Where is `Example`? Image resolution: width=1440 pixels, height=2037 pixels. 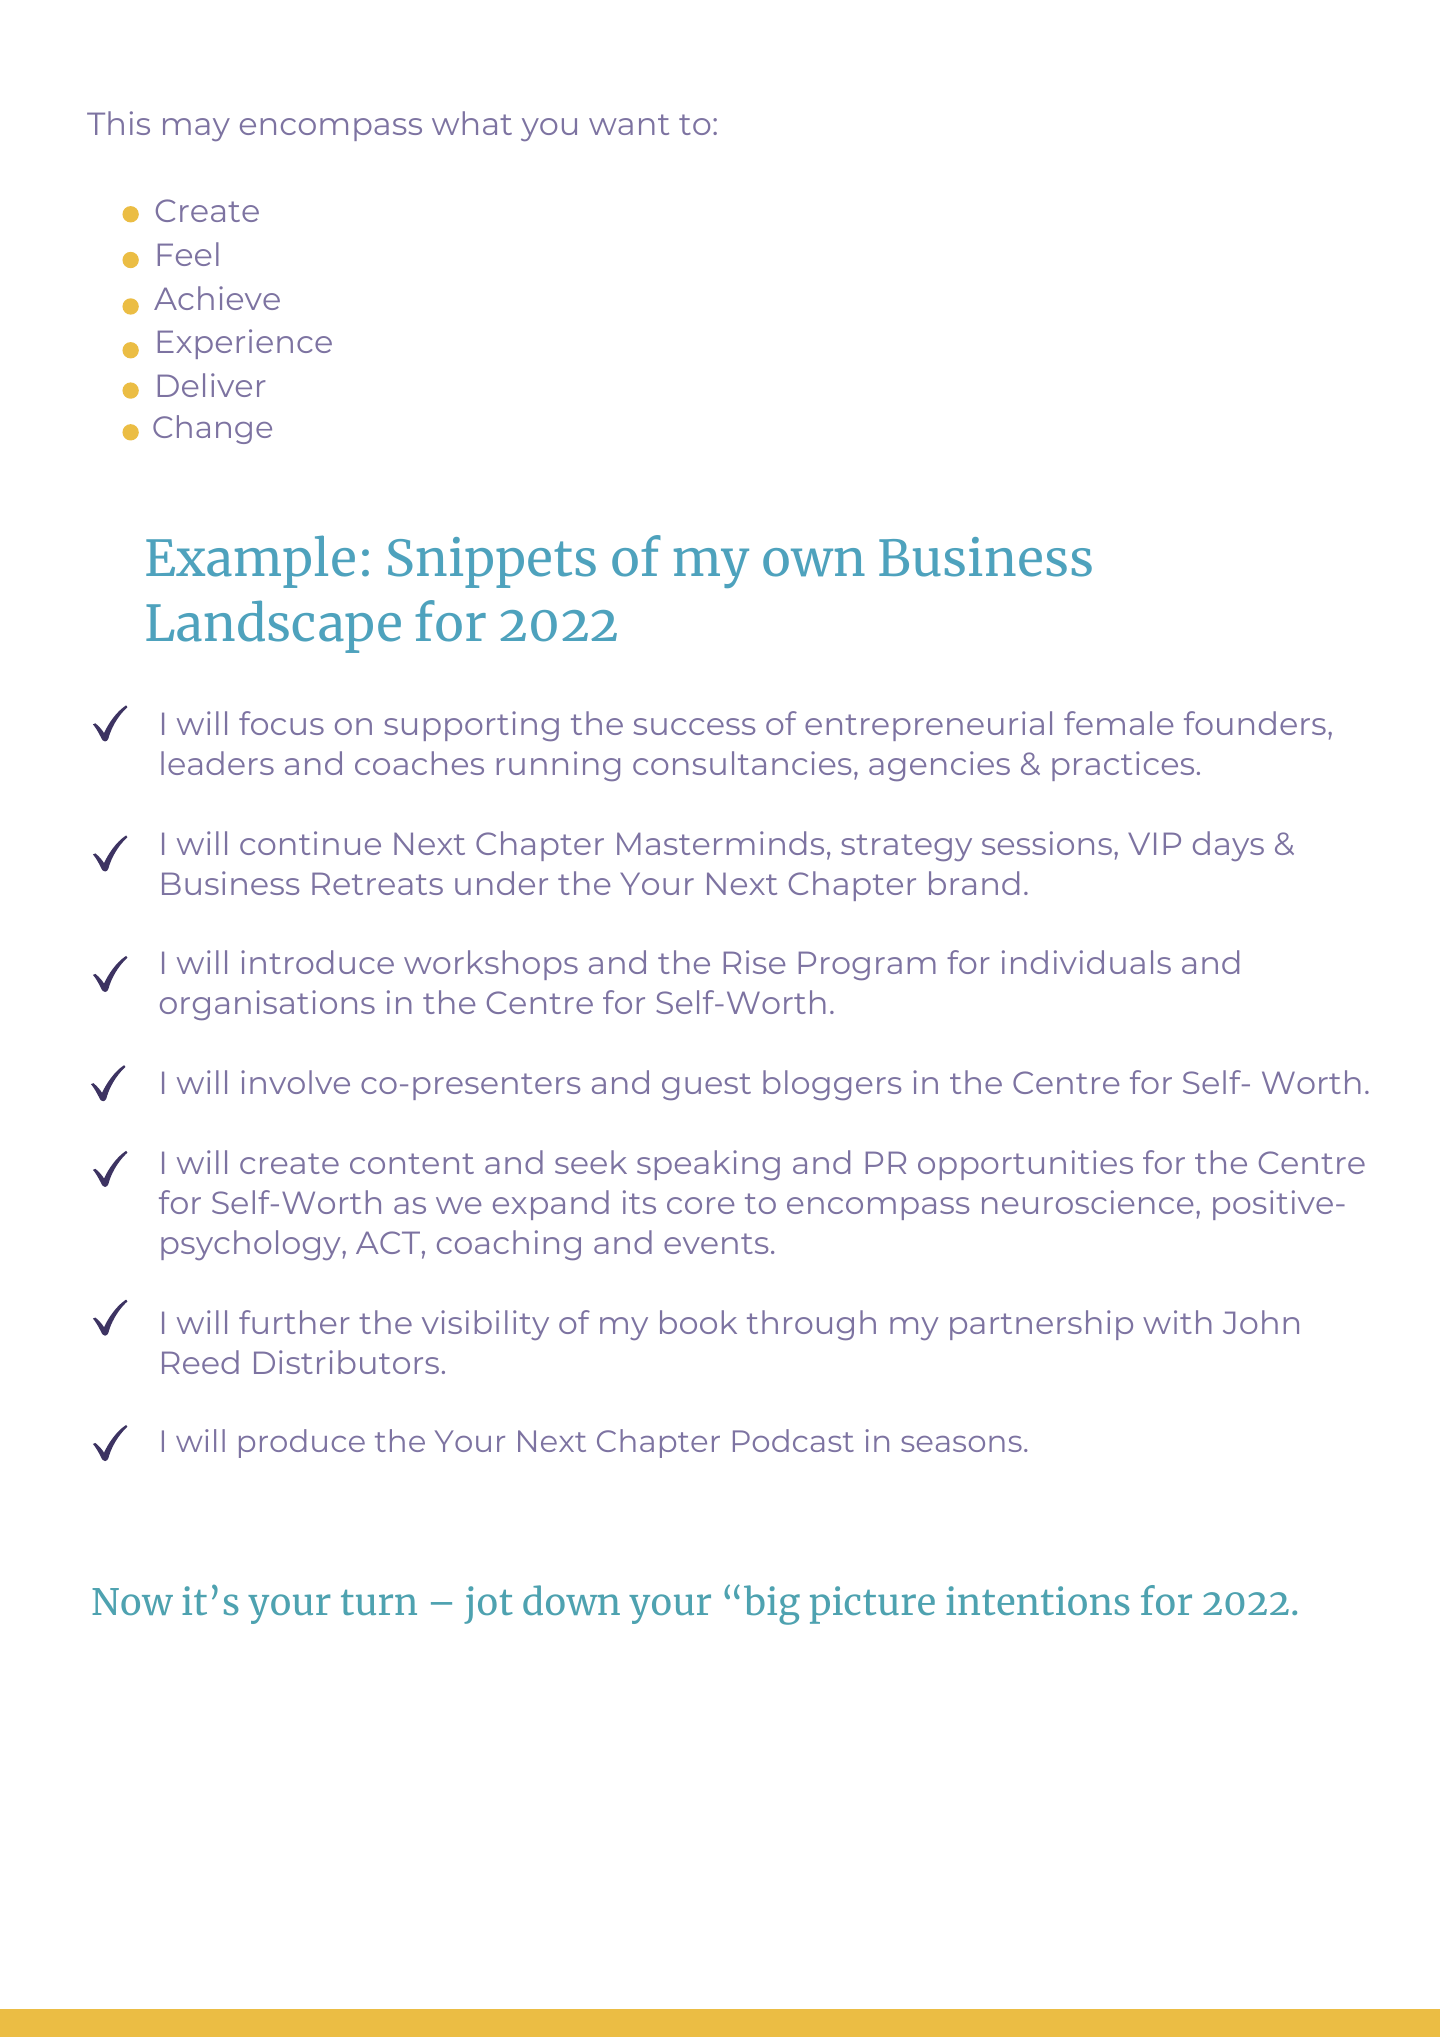
Example is located at coordinates (250, 561).
